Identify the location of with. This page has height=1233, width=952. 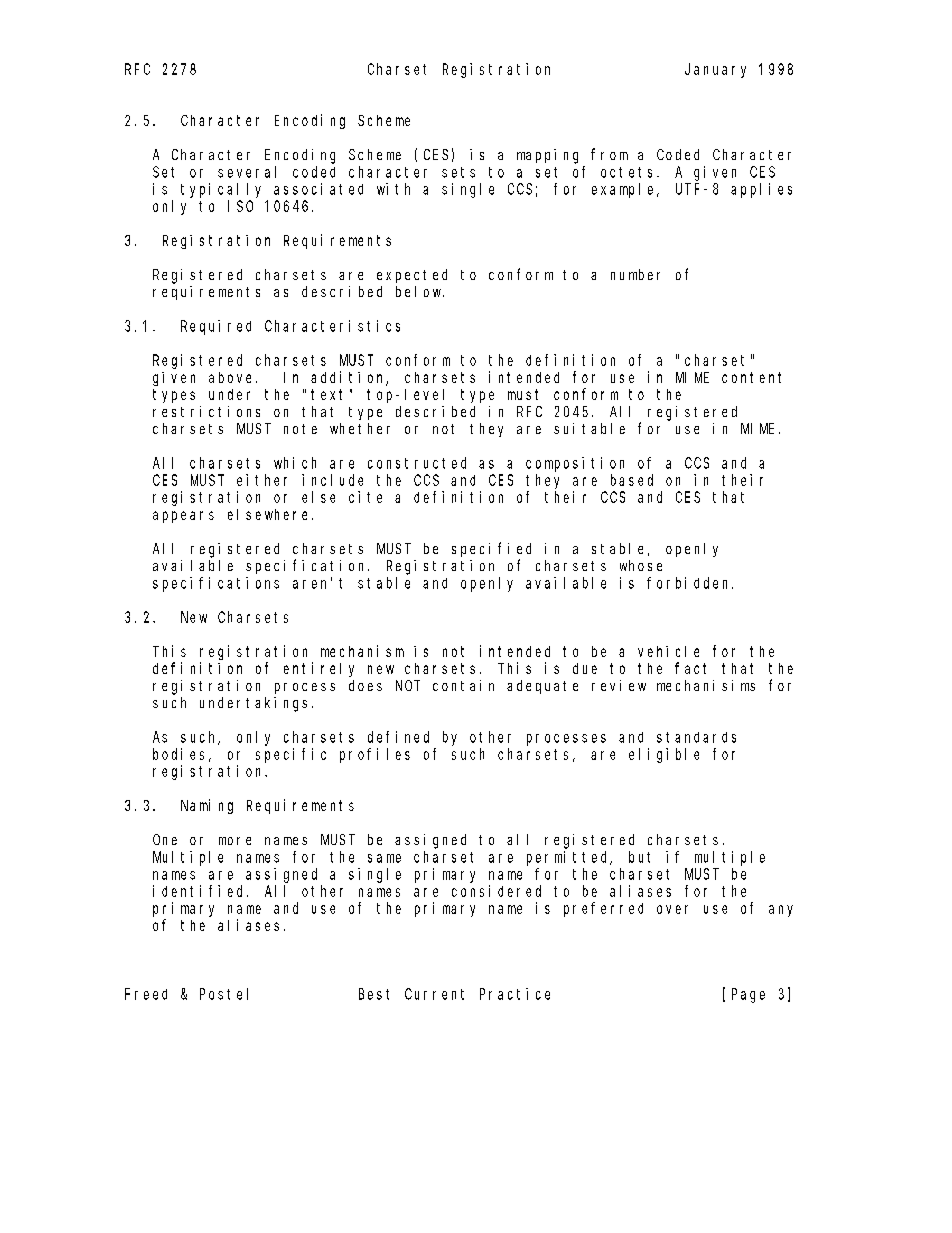
(393, 189).
